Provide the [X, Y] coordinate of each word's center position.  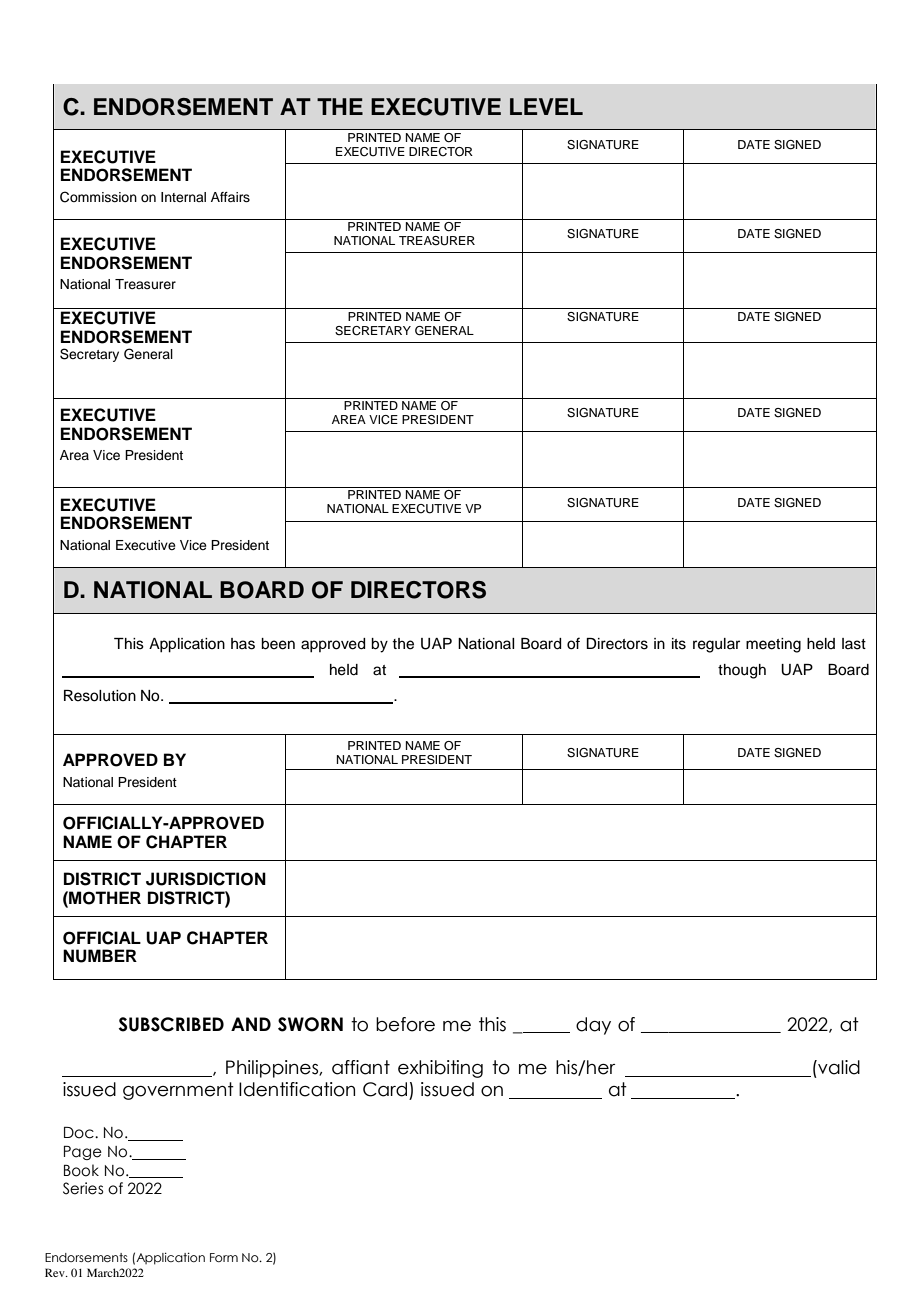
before [405, 1024]
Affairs [230, 197]
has [243, 644]
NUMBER [100, 956]
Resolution [100, 696]
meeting [773, 645]
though [742, 671]
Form [224, 1257]
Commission [98, 197]
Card [385, 1089]
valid [838, 1067]
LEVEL [546, 106]
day [593, 1026]
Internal [183, 197]
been [278, 644]
